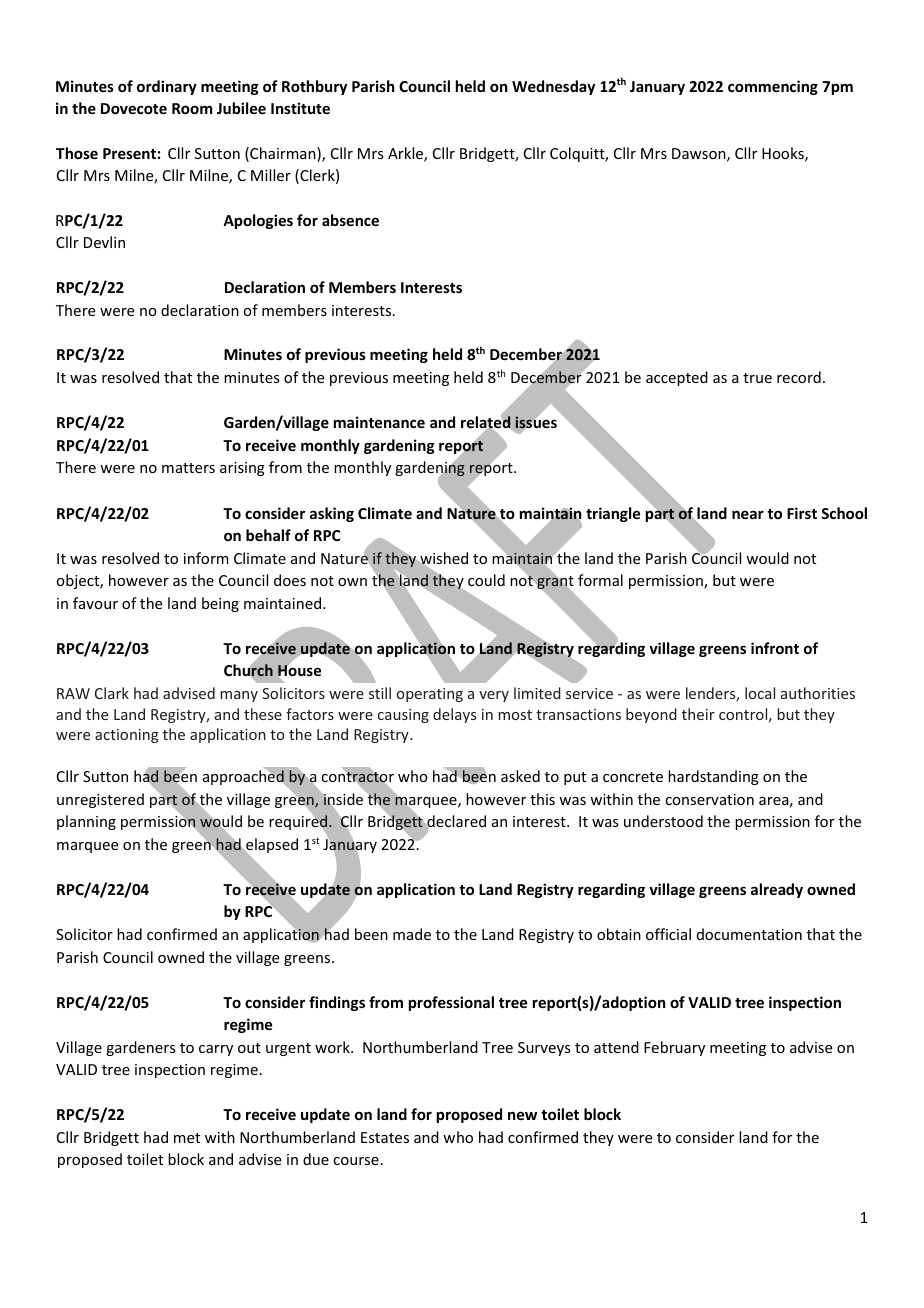 The width and height of the image is (924, 1308). What do you see at coordinates (748, 514) in the image?
I see `near` at bounding box center [748, 514].
